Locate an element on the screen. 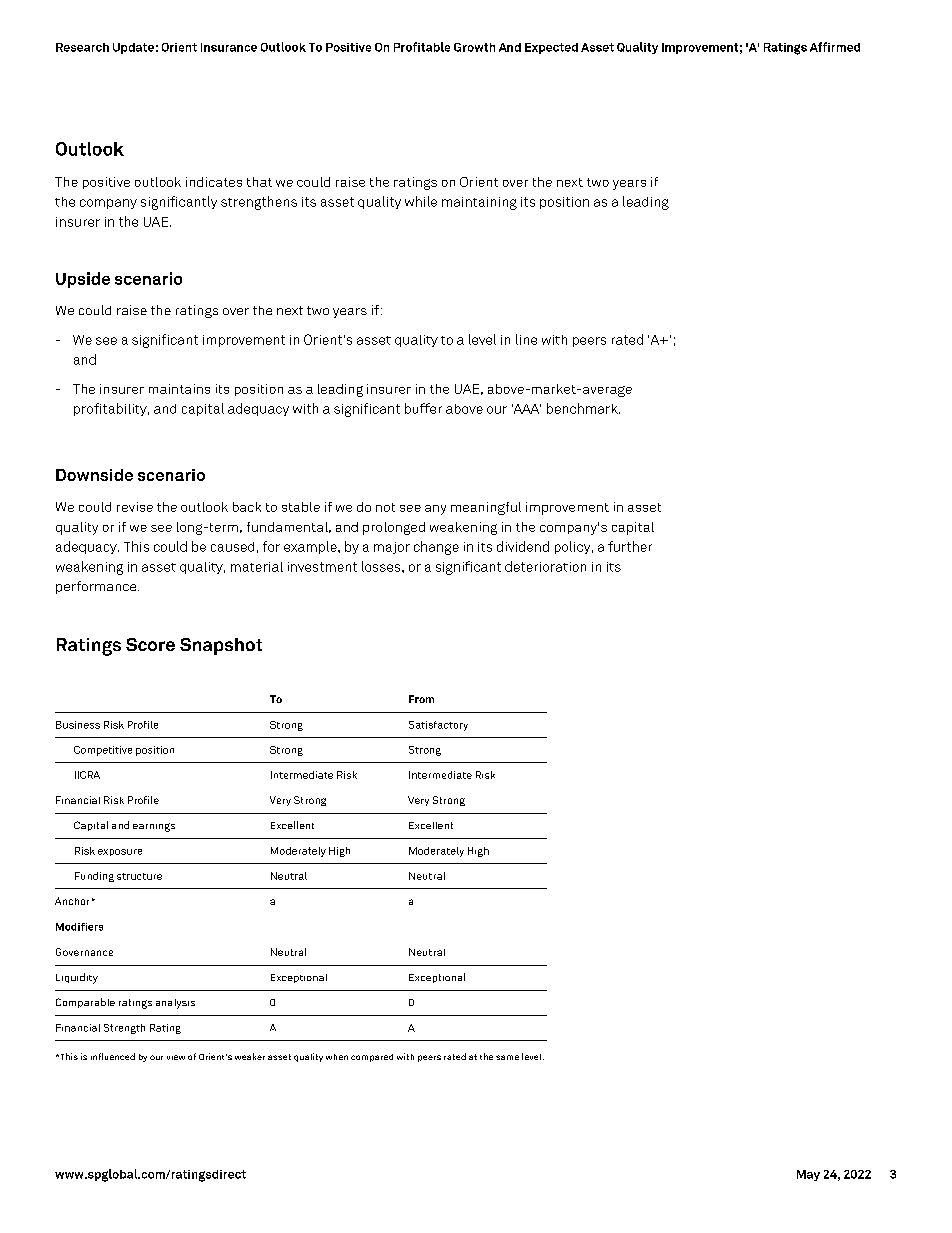 The height and width of the screenshot is (1233, 952). earnings is located at coordinates (154, 827).
